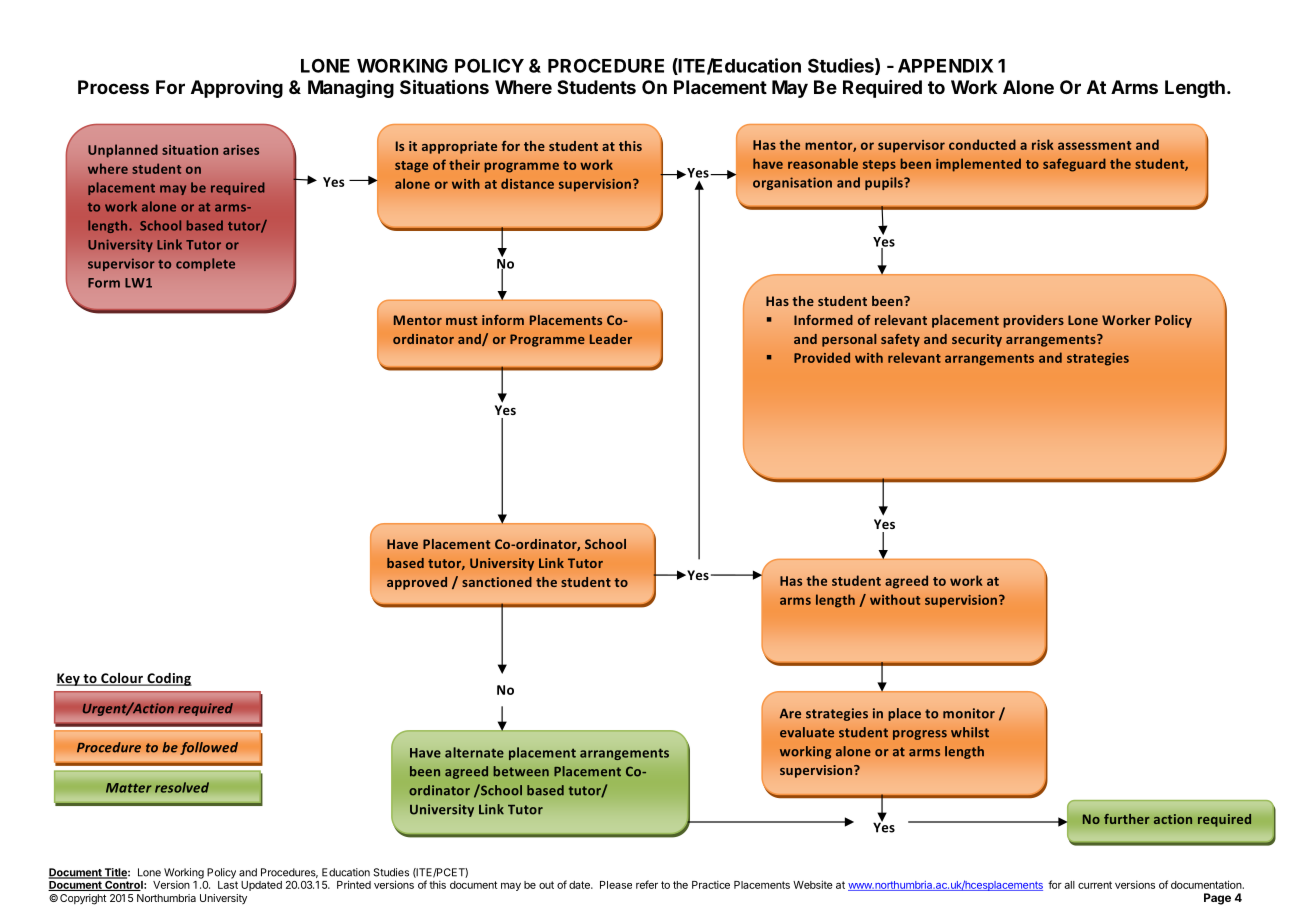 This screenshot has width=1308, height=924. I want to click on security, so click(977, 340).
